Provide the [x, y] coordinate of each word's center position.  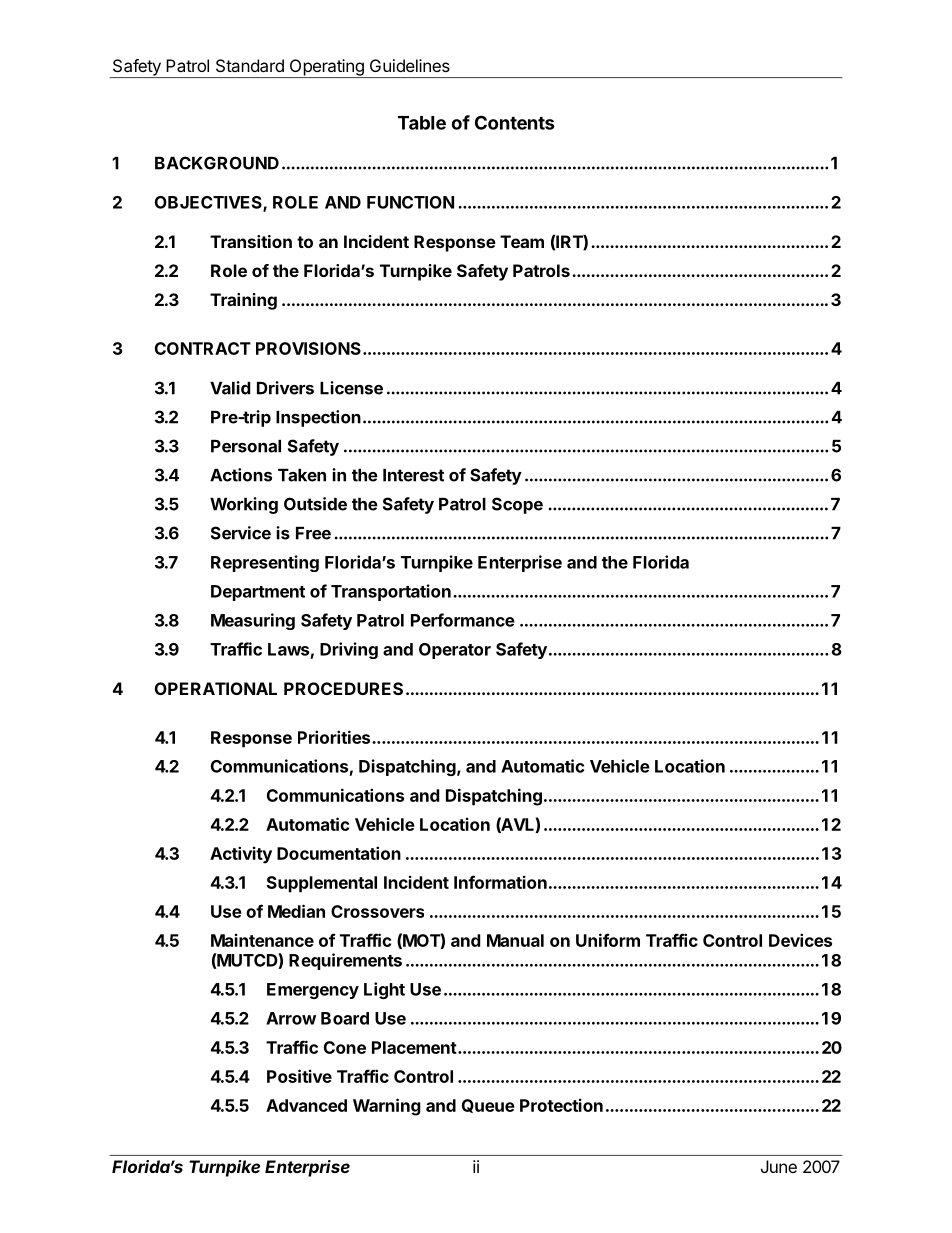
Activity [241, 855]
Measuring [253, 621]
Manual [515, 940]
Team [522, 241]
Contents [515, 122]
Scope [517, 505]
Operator [455, 651]
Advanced [306, 1105]
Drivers [285, 388]
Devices [800, 940]
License [351, 388]
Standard [250, 65]
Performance [463, 620]
